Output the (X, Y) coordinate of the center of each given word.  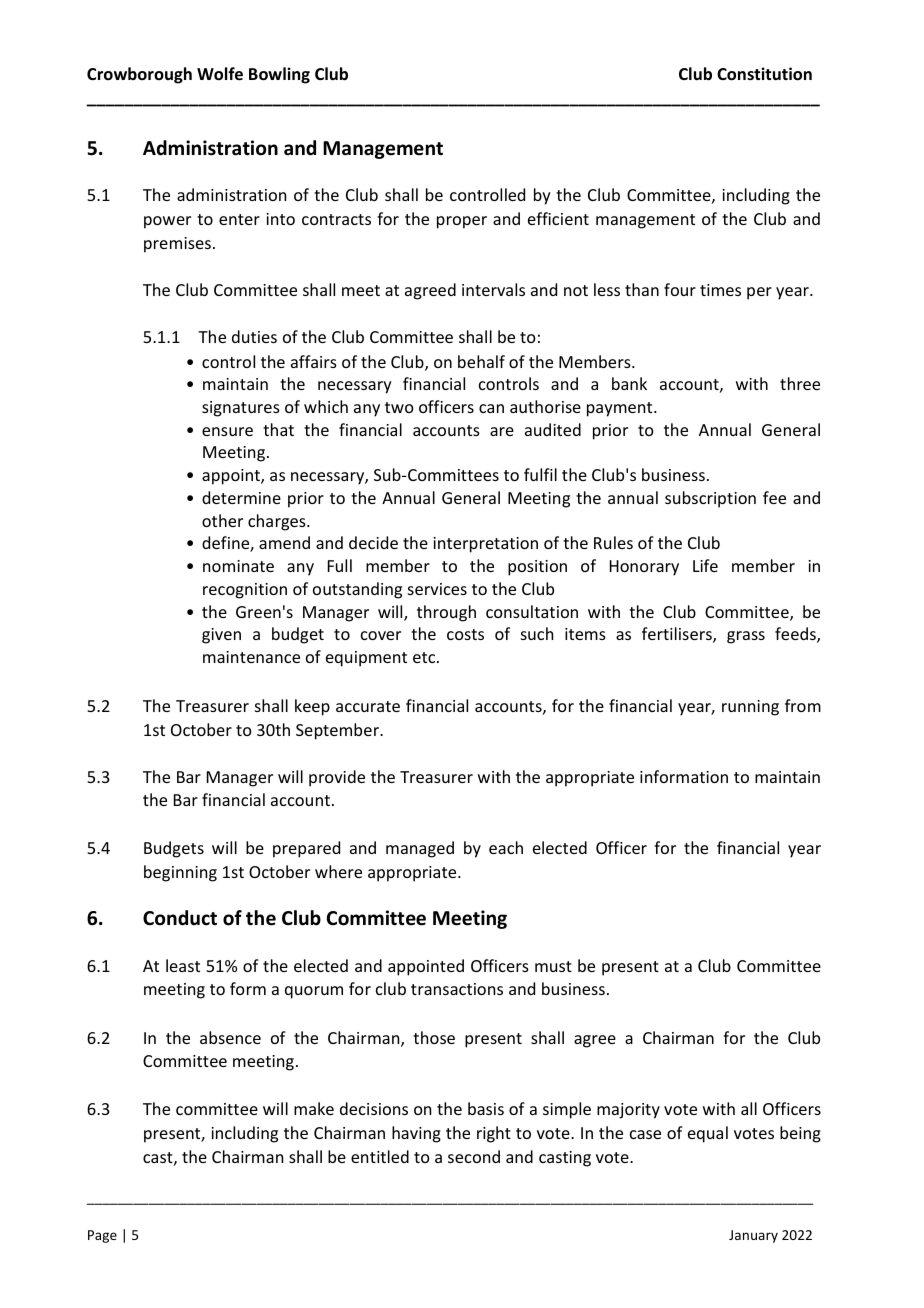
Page (102, 1236)
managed (420, 849)
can (491, 408)
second (474, 1156)
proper (462, 222)
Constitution (764, 74)
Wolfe (220, 74)
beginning (180, 873)
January (753, 1236)
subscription (710, 499)
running (750, 708)
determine (241, 497)
